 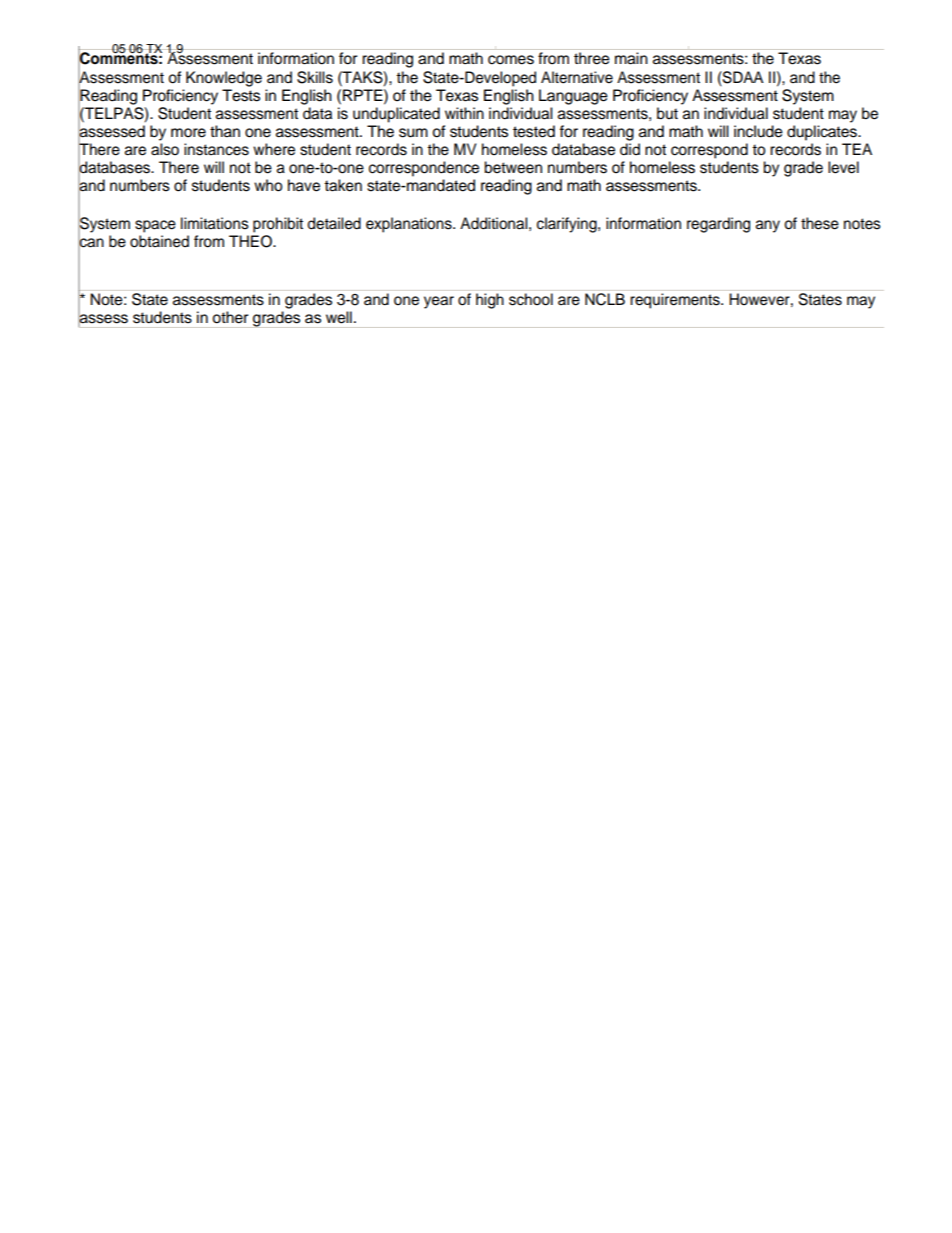 I want to click on Knowledge, so click(x=224, y=79).
